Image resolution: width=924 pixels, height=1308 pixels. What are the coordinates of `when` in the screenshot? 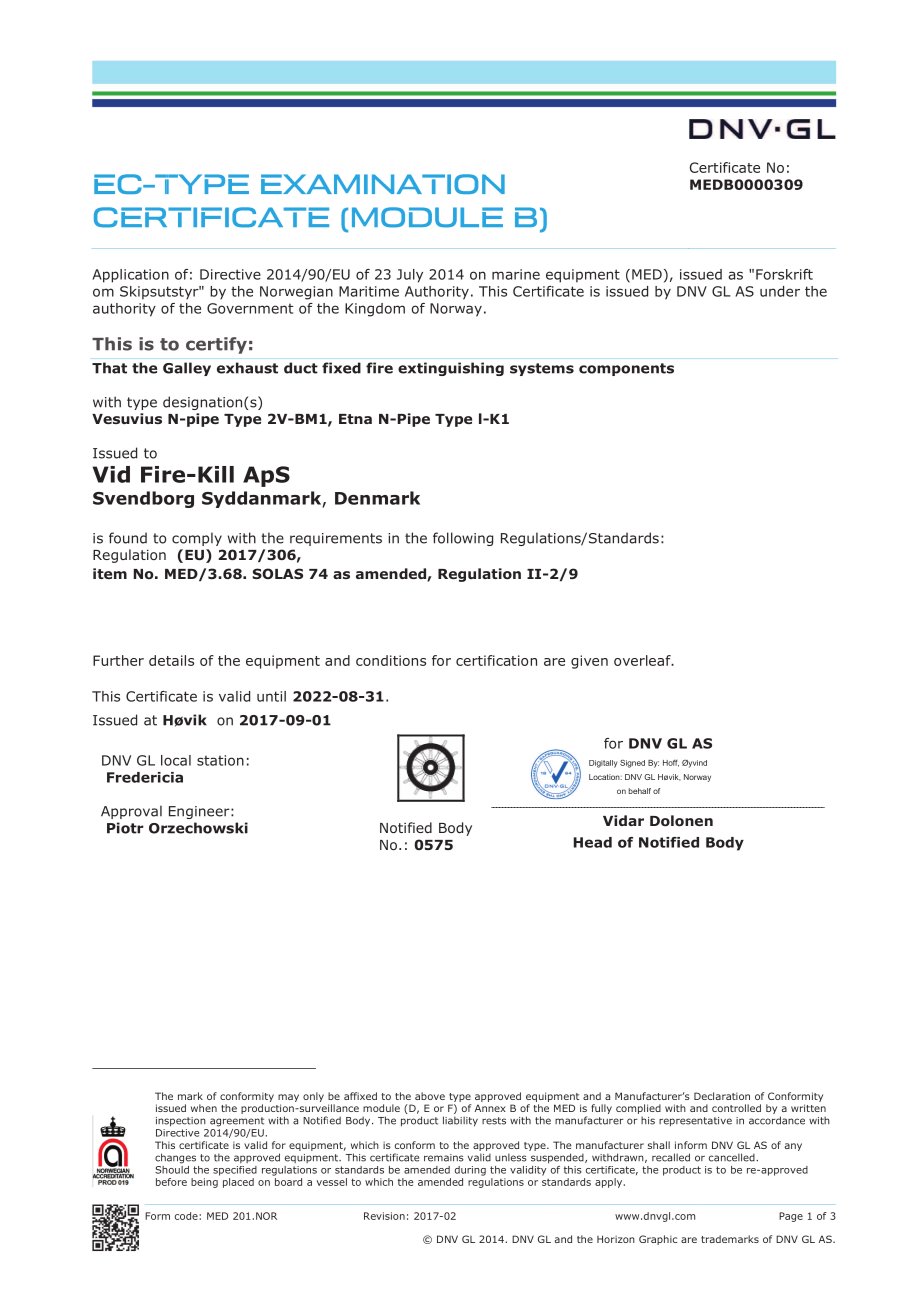 It's located at (204, 1108).
